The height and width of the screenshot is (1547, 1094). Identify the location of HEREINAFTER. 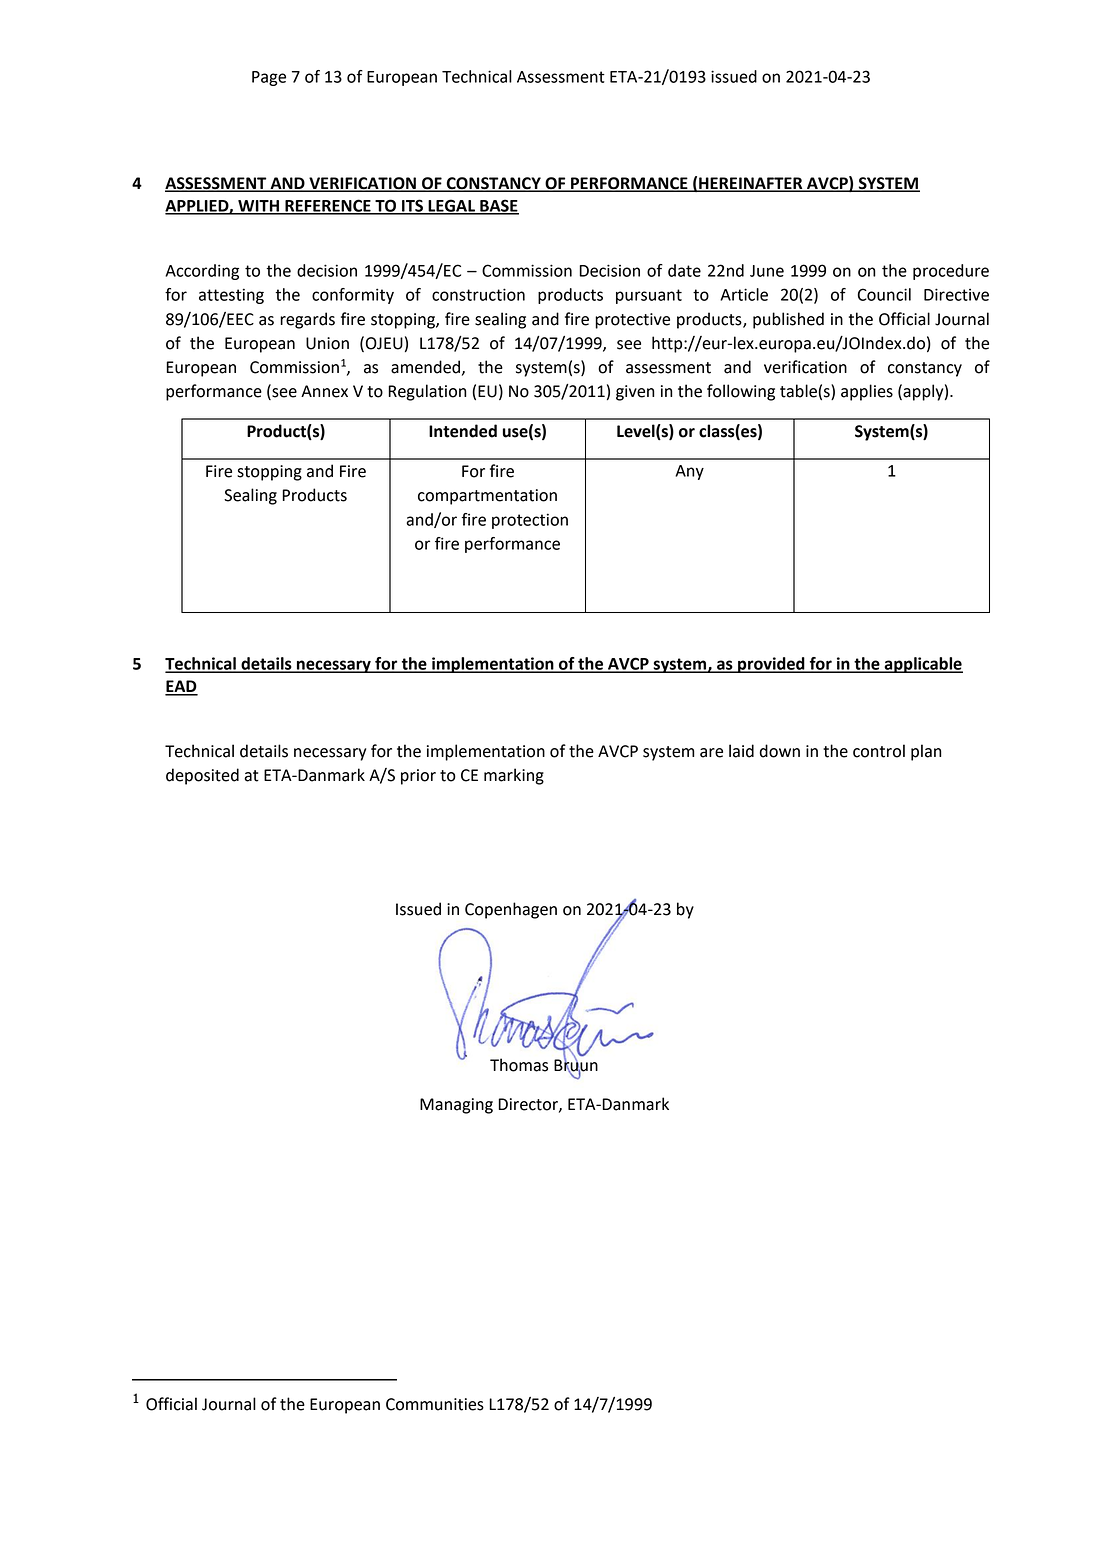
(751, 184).
